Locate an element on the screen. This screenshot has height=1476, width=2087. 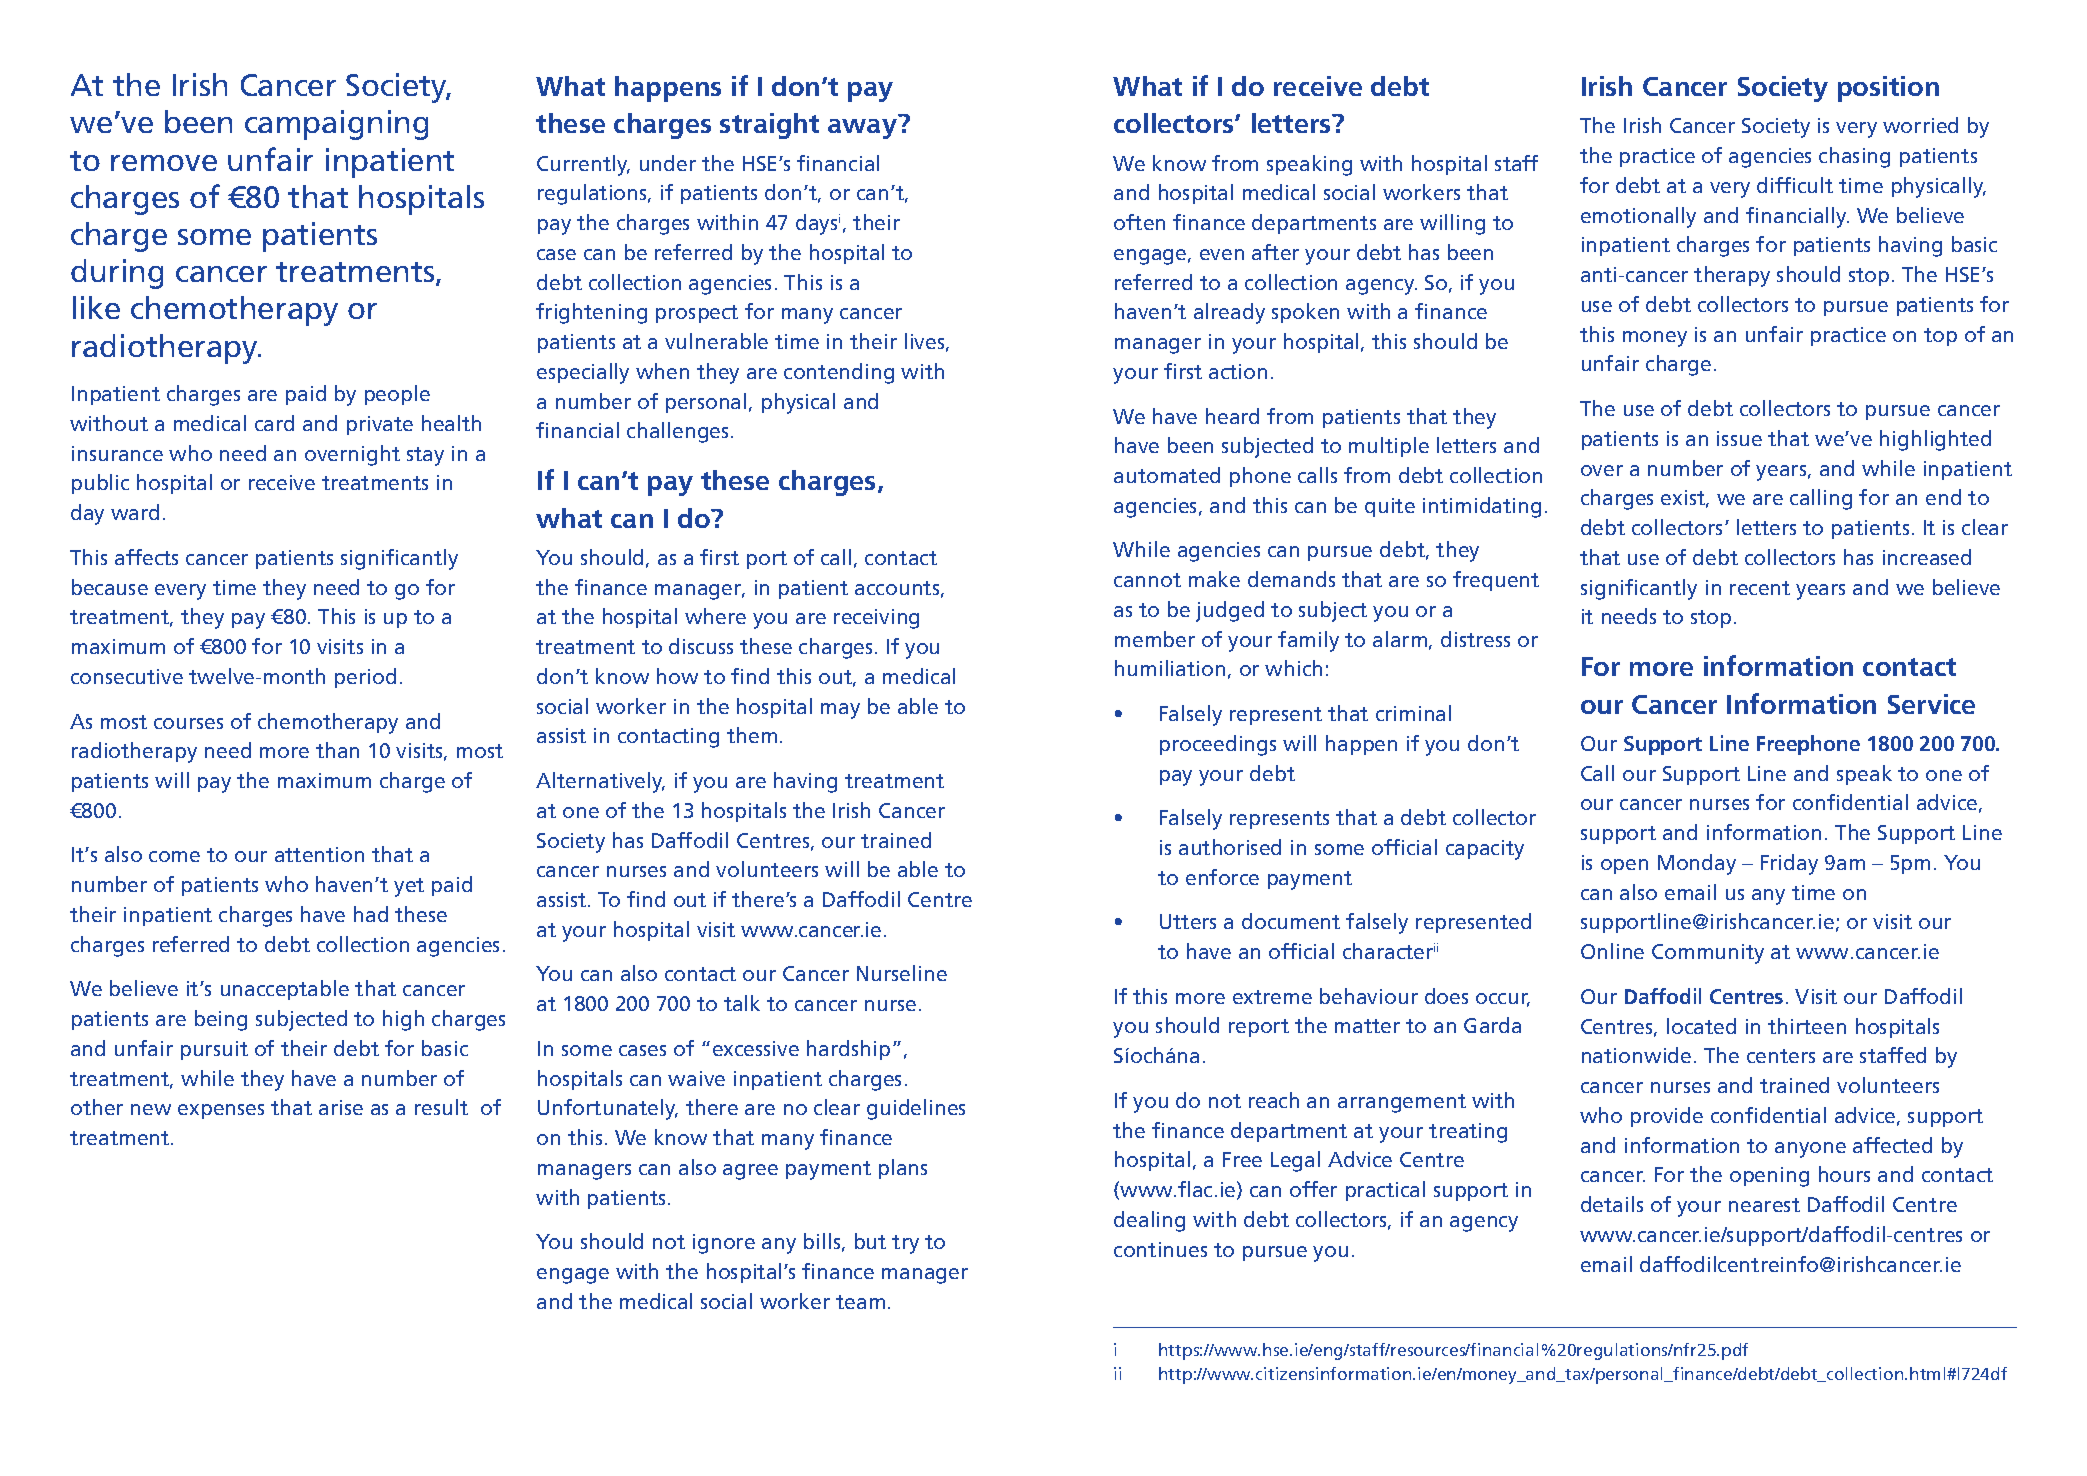
ignore is located at coordinates (724, 1244).
